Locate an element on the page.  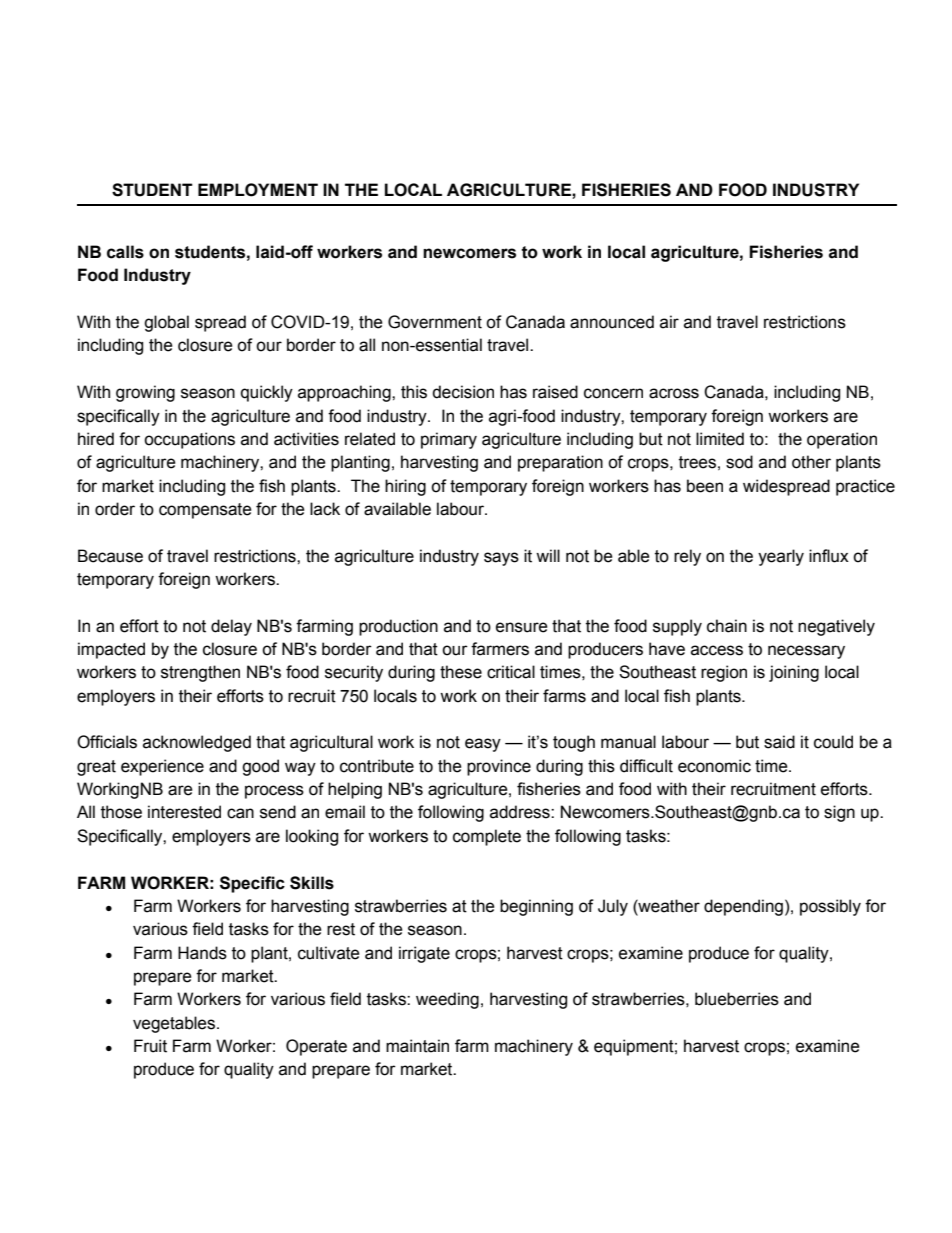
Fruit is located at coordinates (150, 1046).
